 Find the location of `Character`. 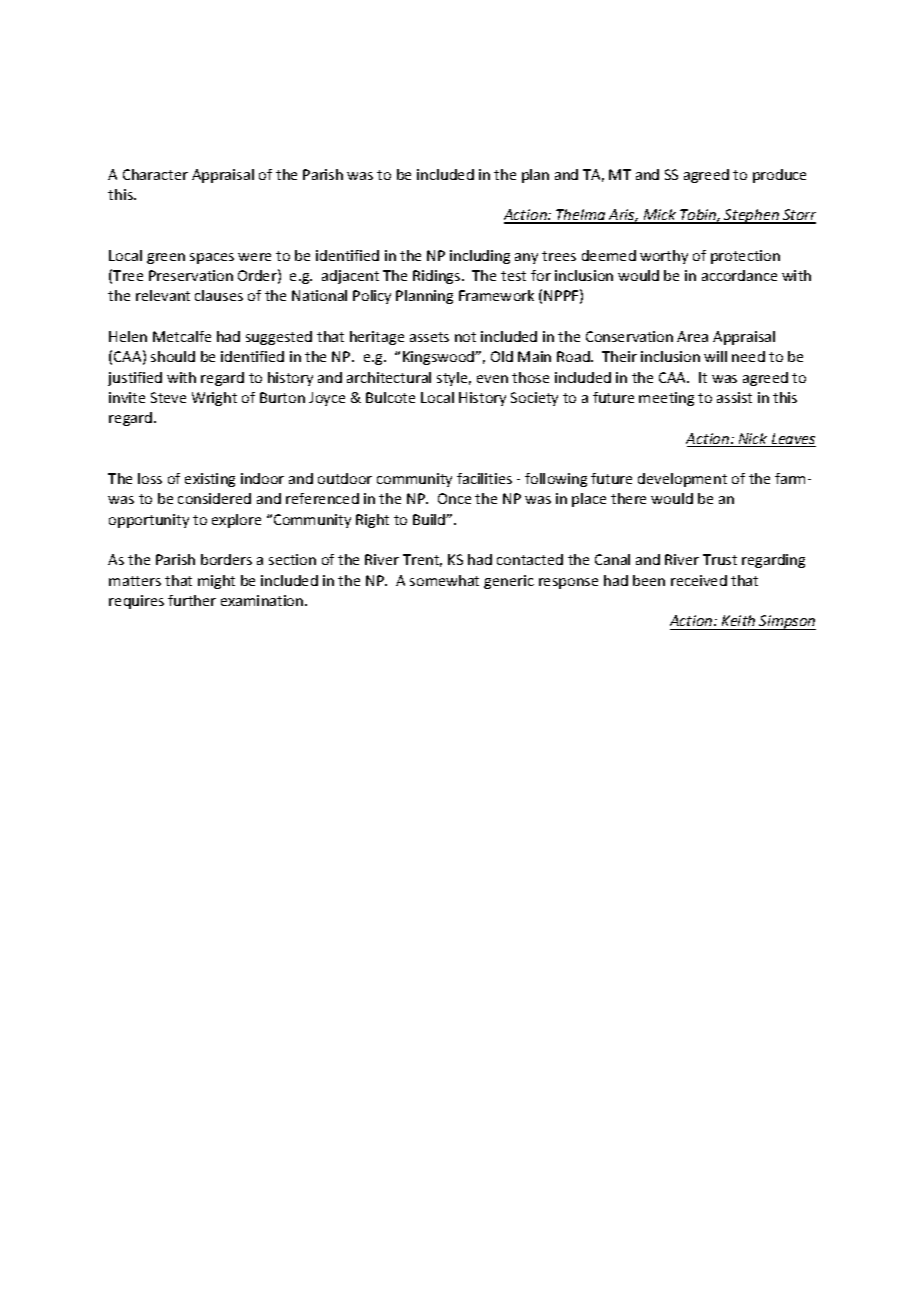

Character is located at coordinates (155, 174).
